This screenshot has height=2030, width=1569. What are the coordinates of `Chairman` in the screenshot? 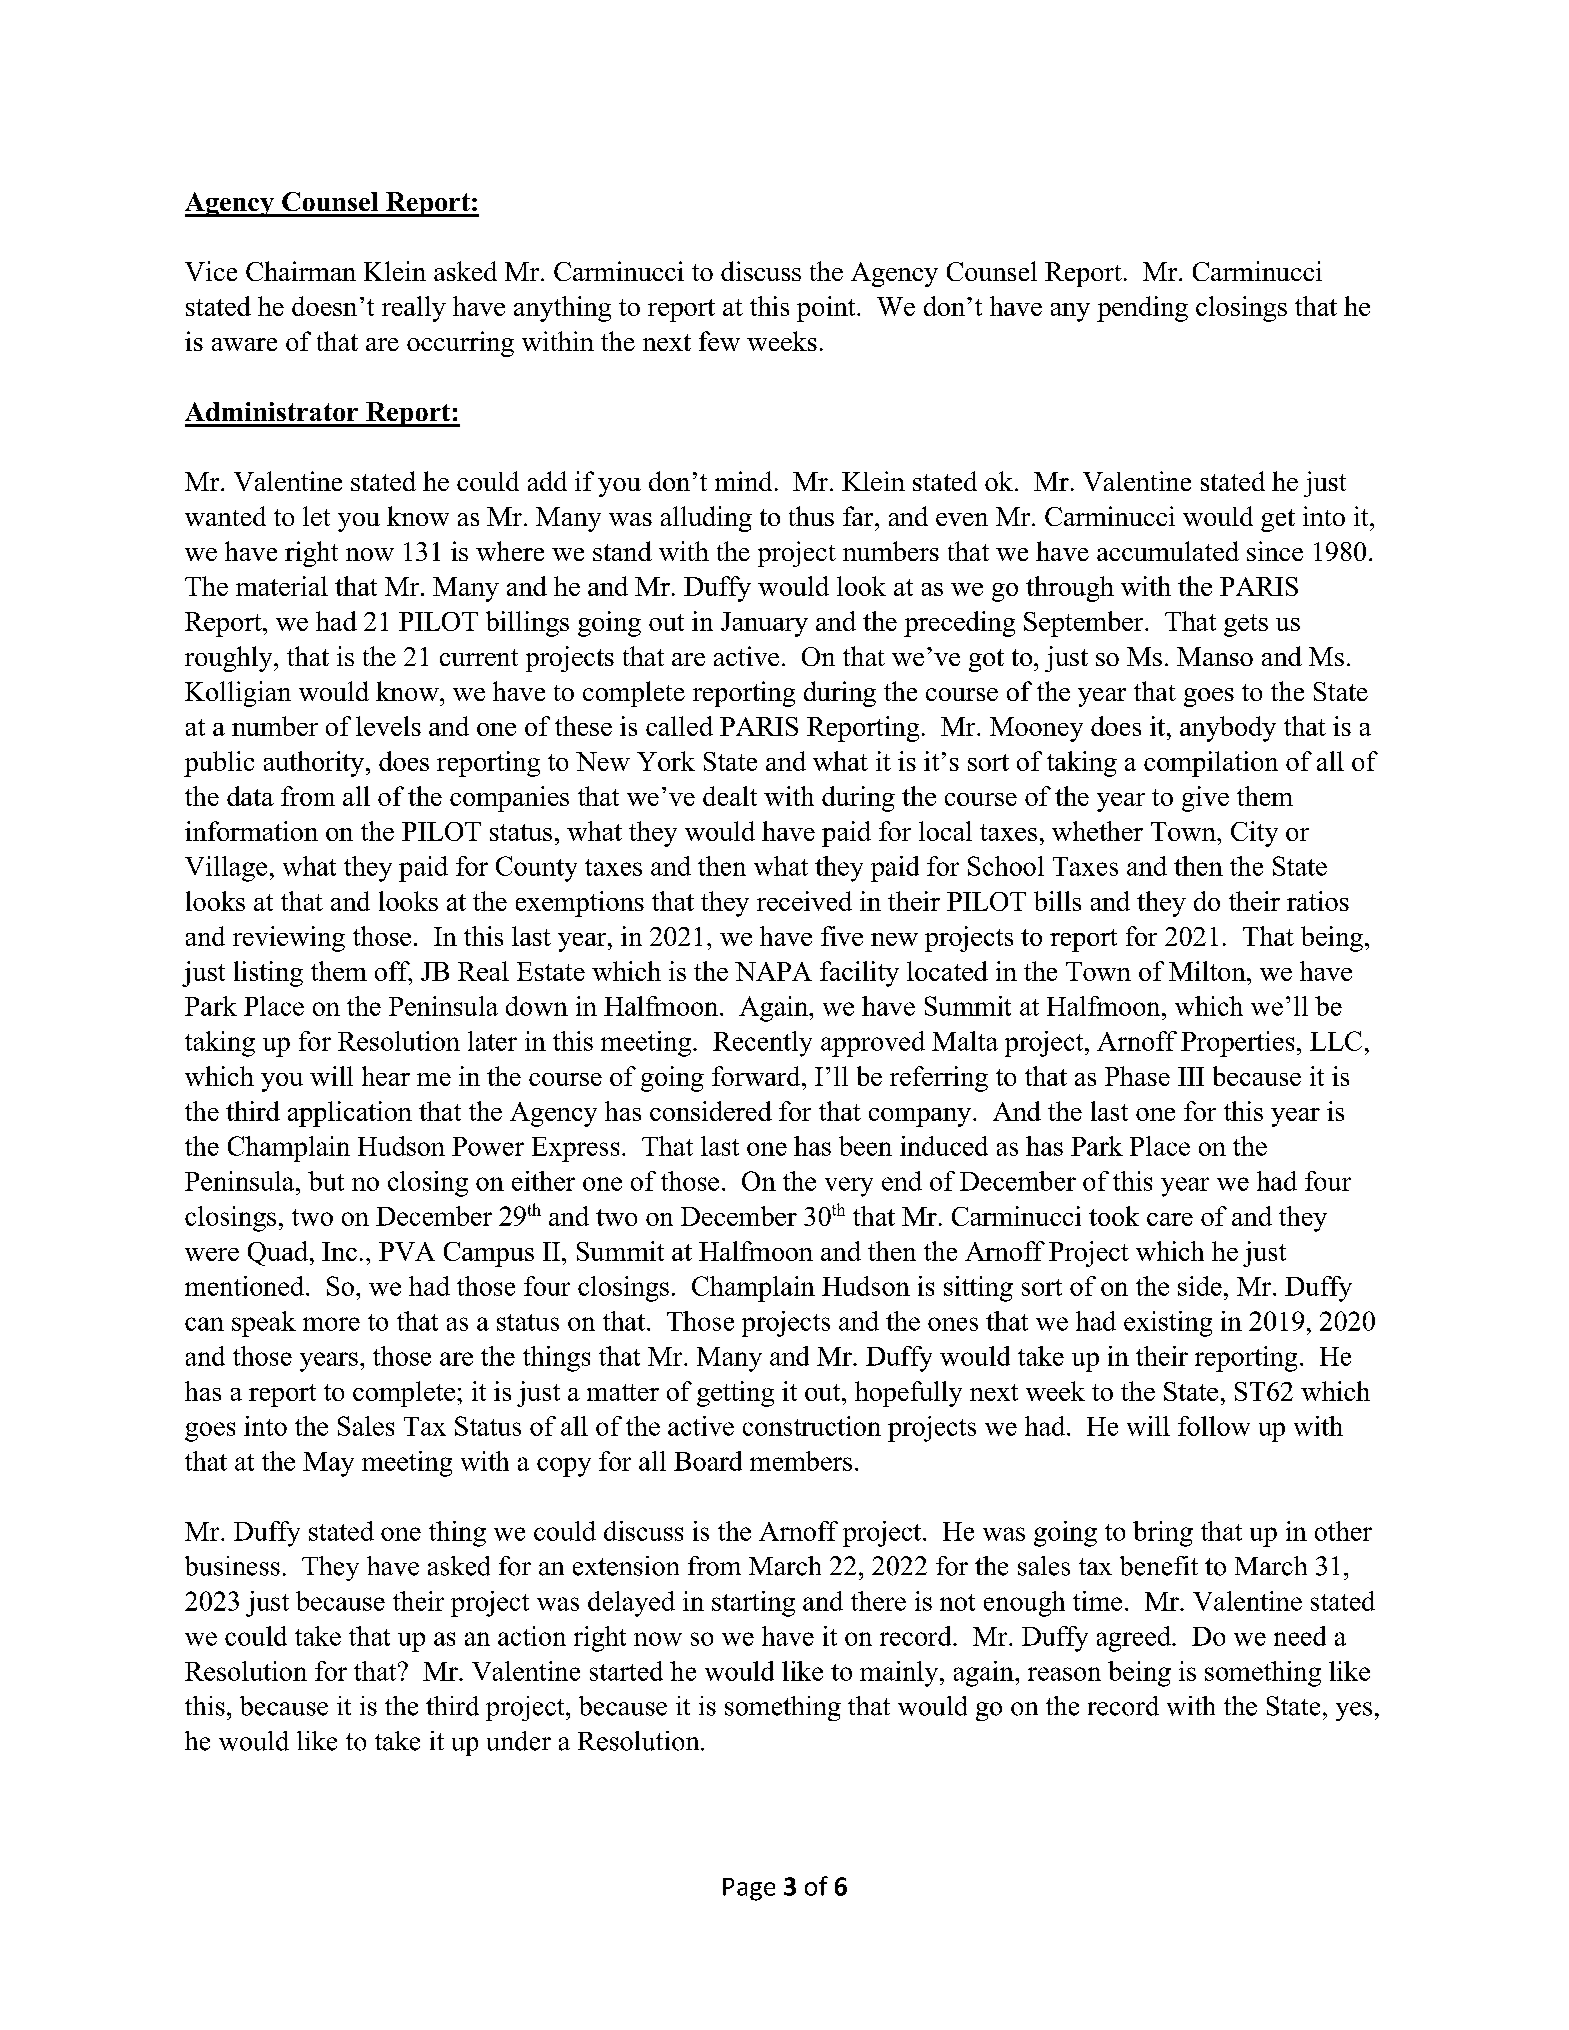 It's located at (301, 271).
